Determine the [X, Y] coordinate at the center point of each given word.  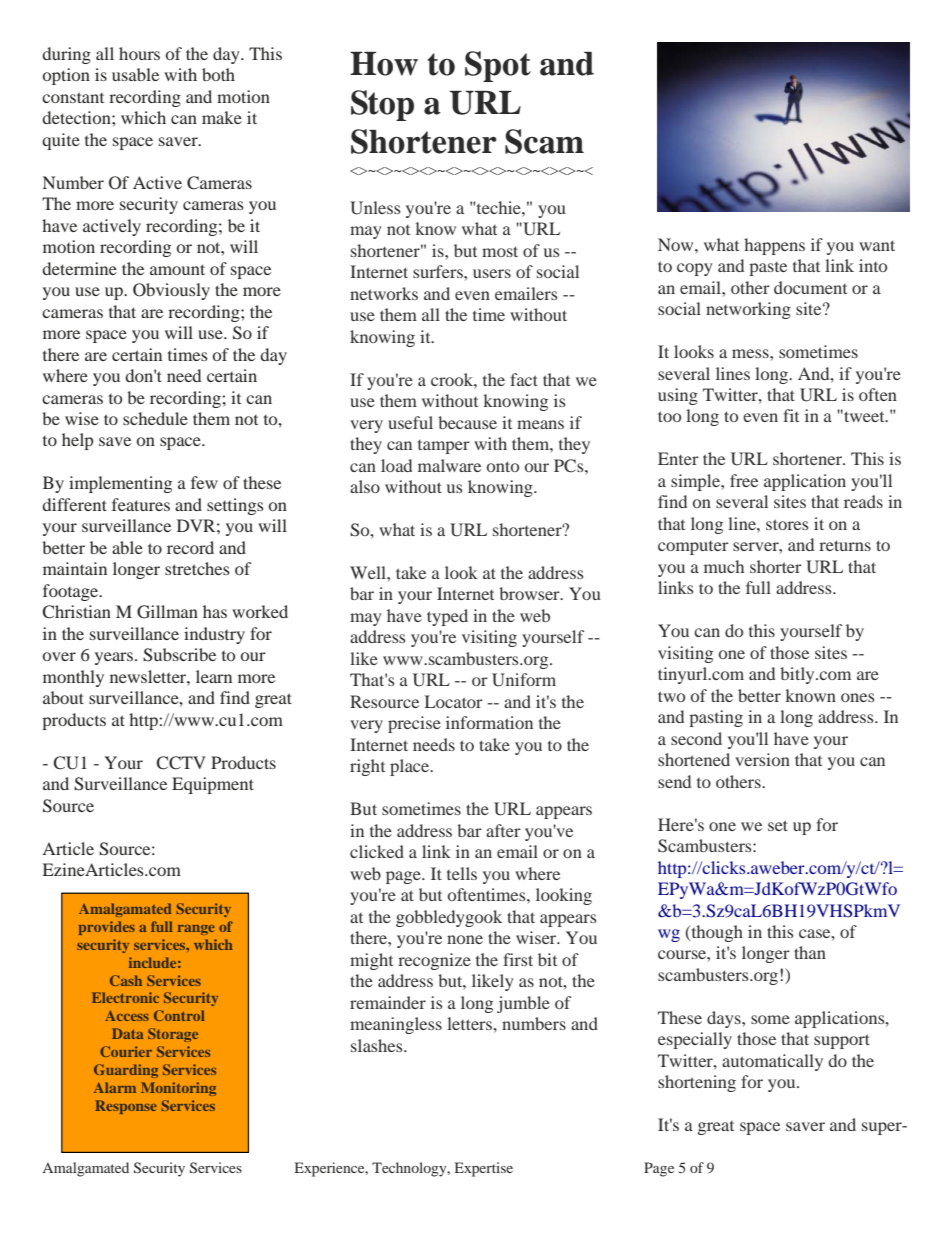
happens [774, 246]
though [716, 933]
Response [126, 1107]
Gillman [167, 612]
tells [462, 873]
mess [751, 353]
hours [139, 53]
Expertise [484, 1169]
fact [524, 379]
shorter [776, 566]
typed [447, 617]
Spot [498, 66]
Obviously [171, 291]
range [196, 930]
